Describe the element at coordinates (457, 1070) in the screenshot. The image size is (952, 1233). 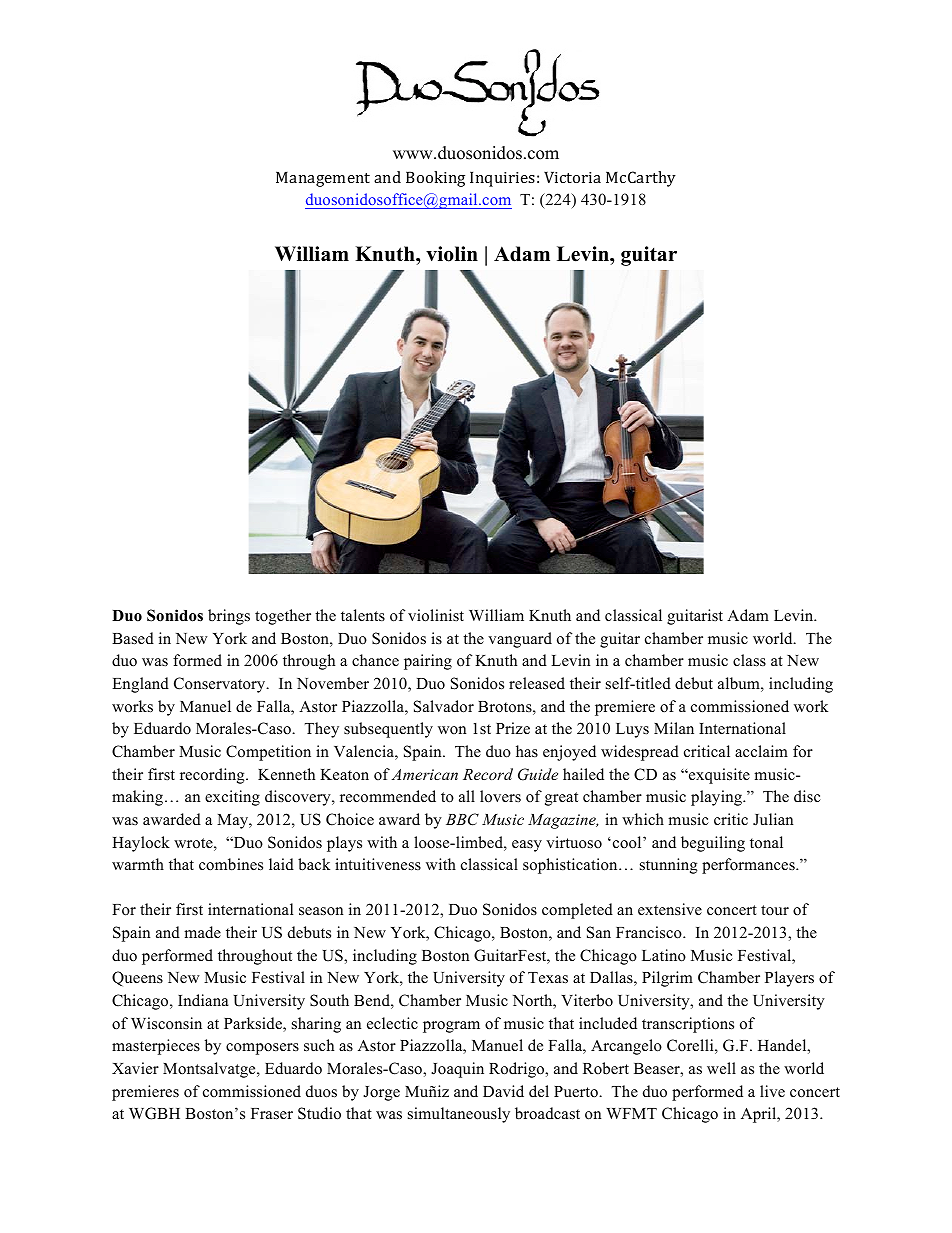
I see `Joaquin` at that location.
